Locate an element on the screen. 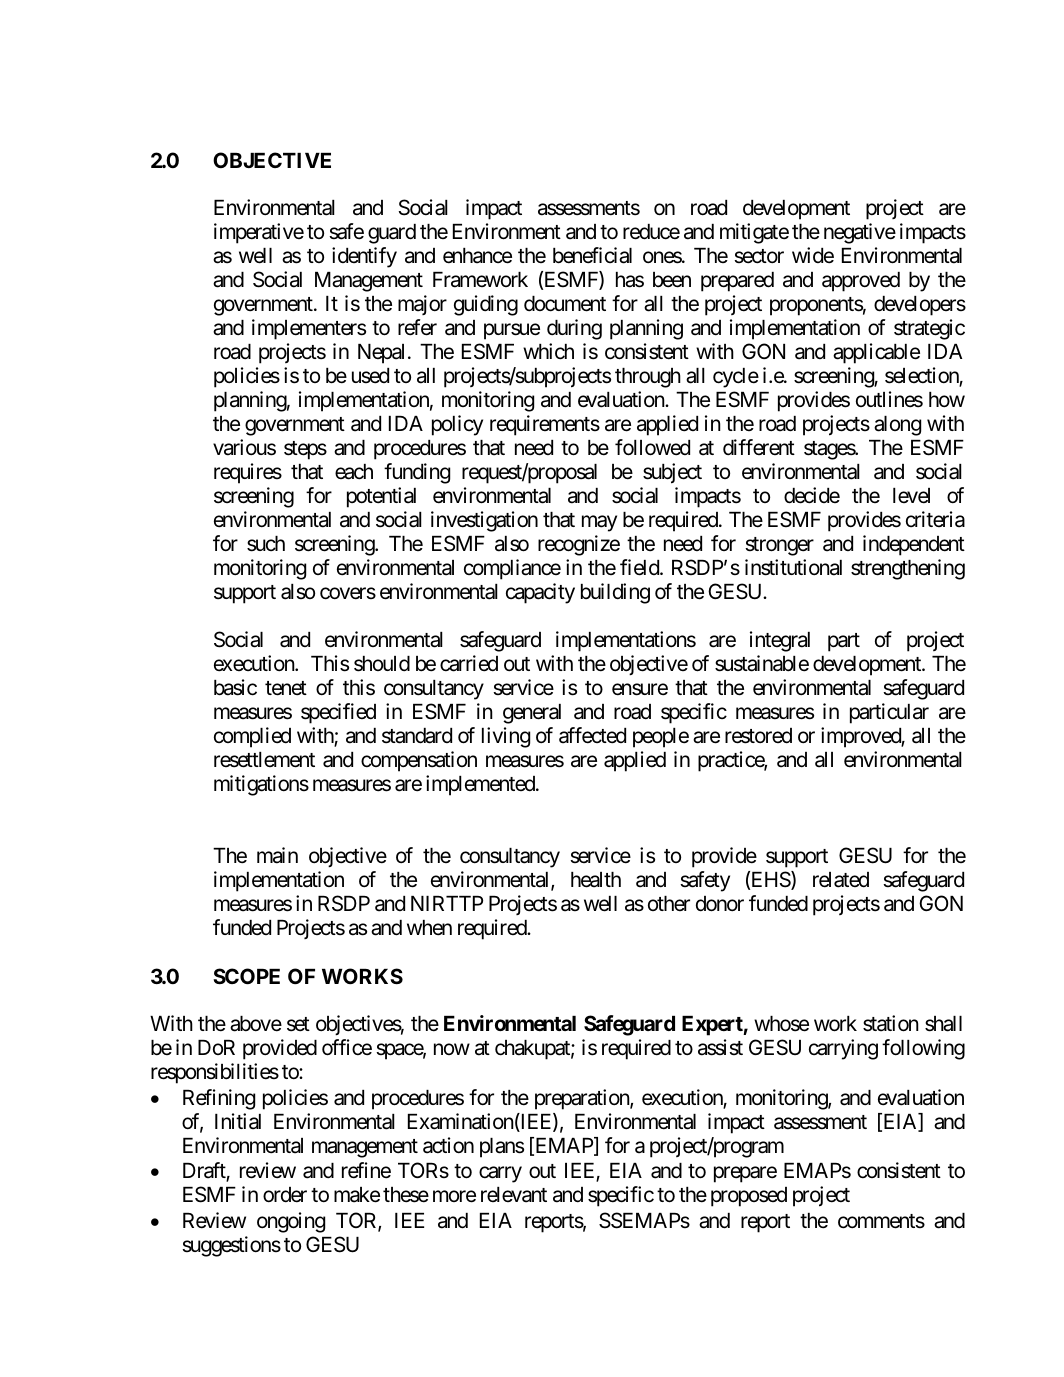  restored is located at coordinates (758, 736).
